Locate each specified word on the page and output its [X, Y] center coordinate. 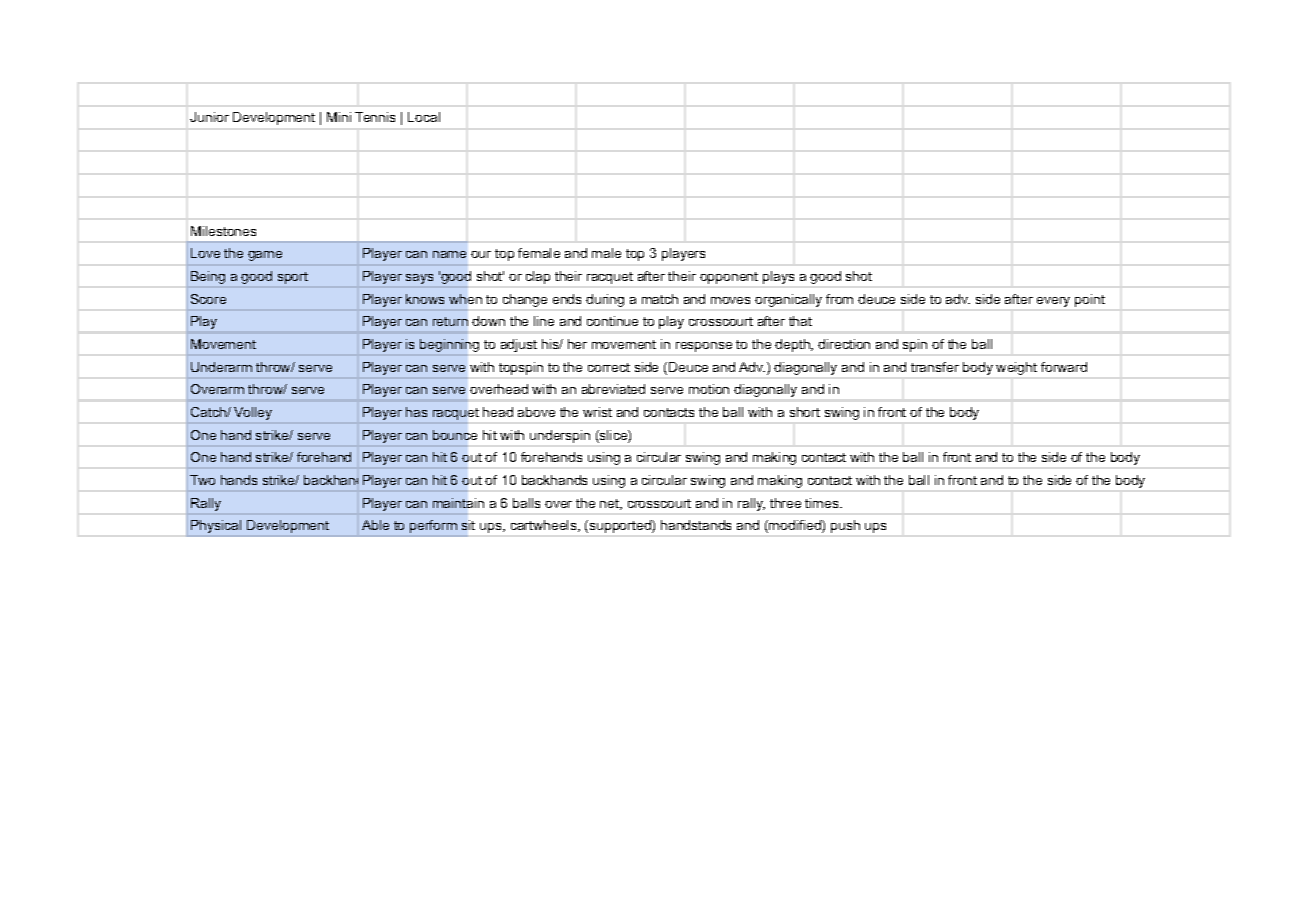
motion [709, 389]
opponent [729, 278]
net [611, 504]
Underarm [221, 367]
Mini [339, 117]
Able [375, 525]
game [265, 256]
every [1053, 302]
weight [1016, 368]
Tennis [375, 117]
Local [424, 117]
